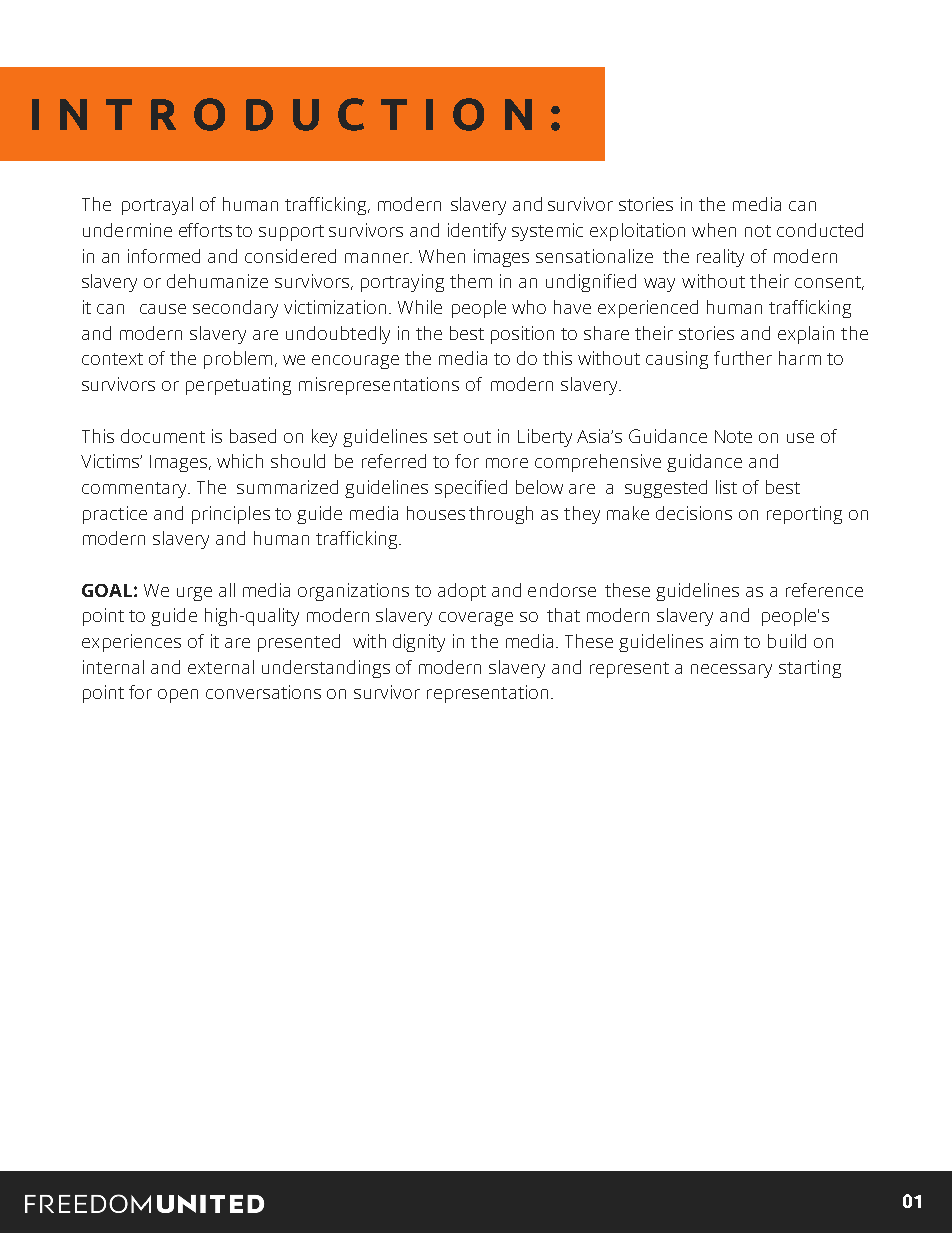  What do you see at coordinates (238, 386) in the screenshot?
I see `perpetuating` at bounding box center [238, 386].
